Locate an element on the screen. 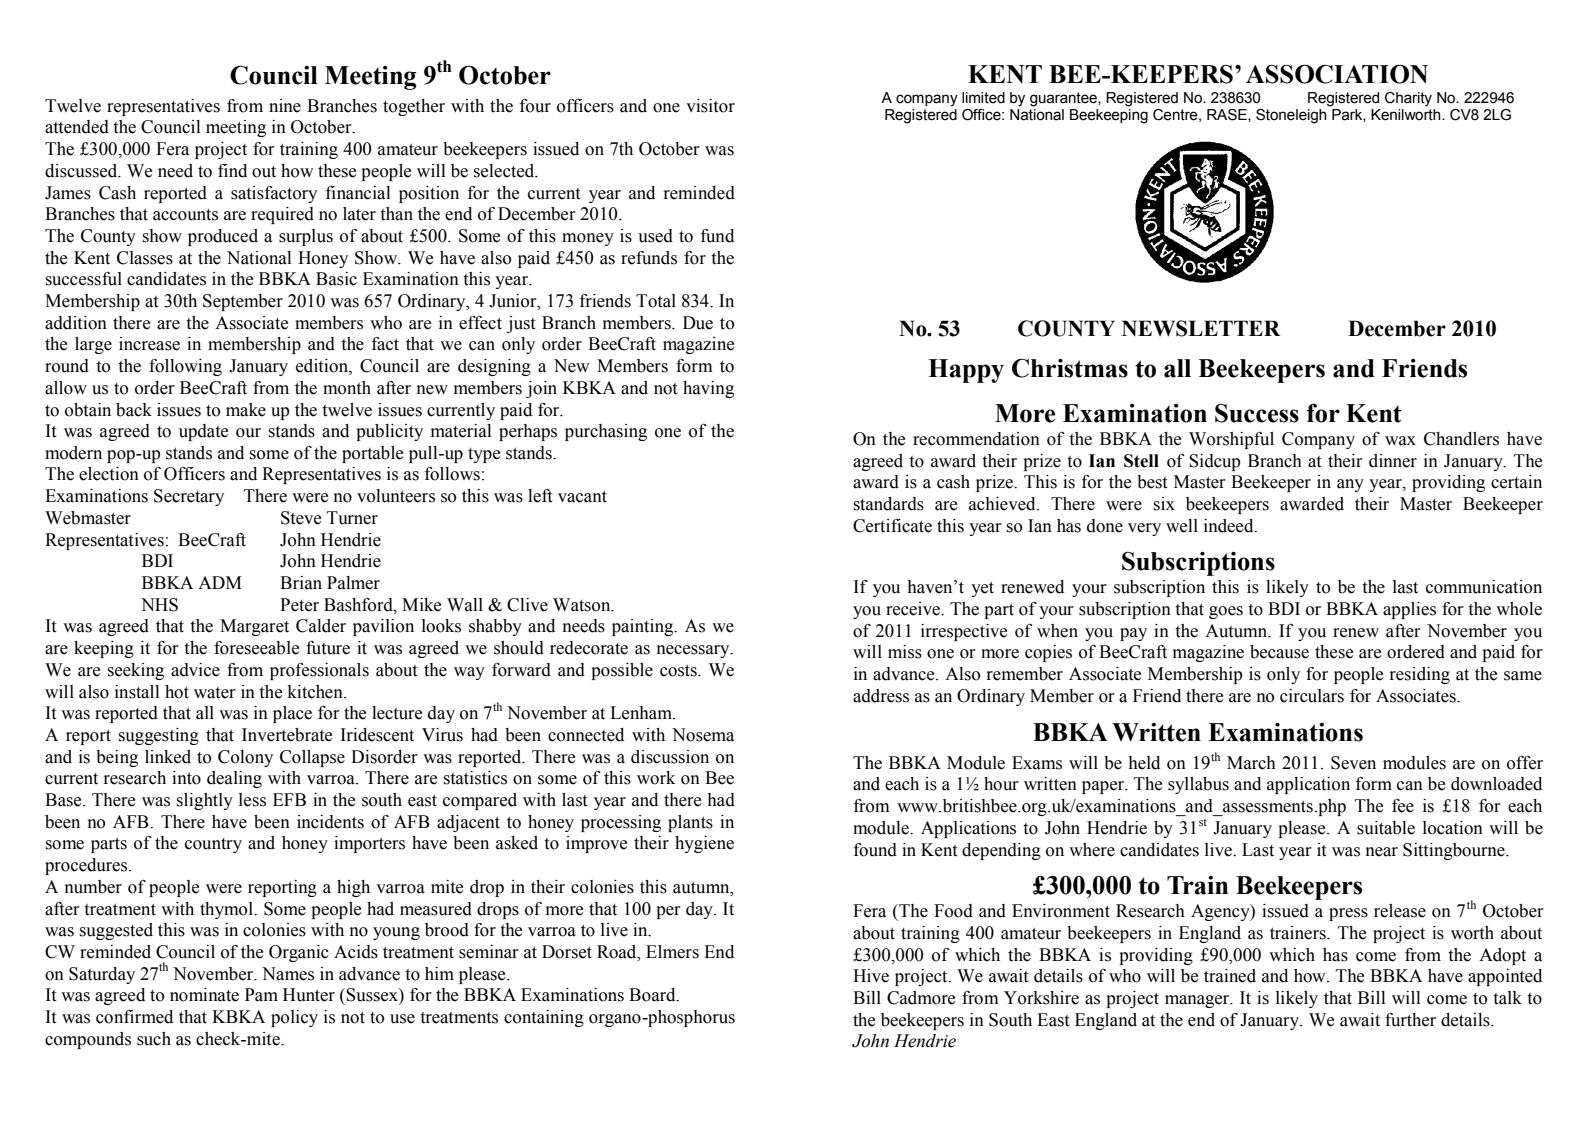 This screenshot has height=1123, width=1589. Hive is located at coordinates (871, 976).
